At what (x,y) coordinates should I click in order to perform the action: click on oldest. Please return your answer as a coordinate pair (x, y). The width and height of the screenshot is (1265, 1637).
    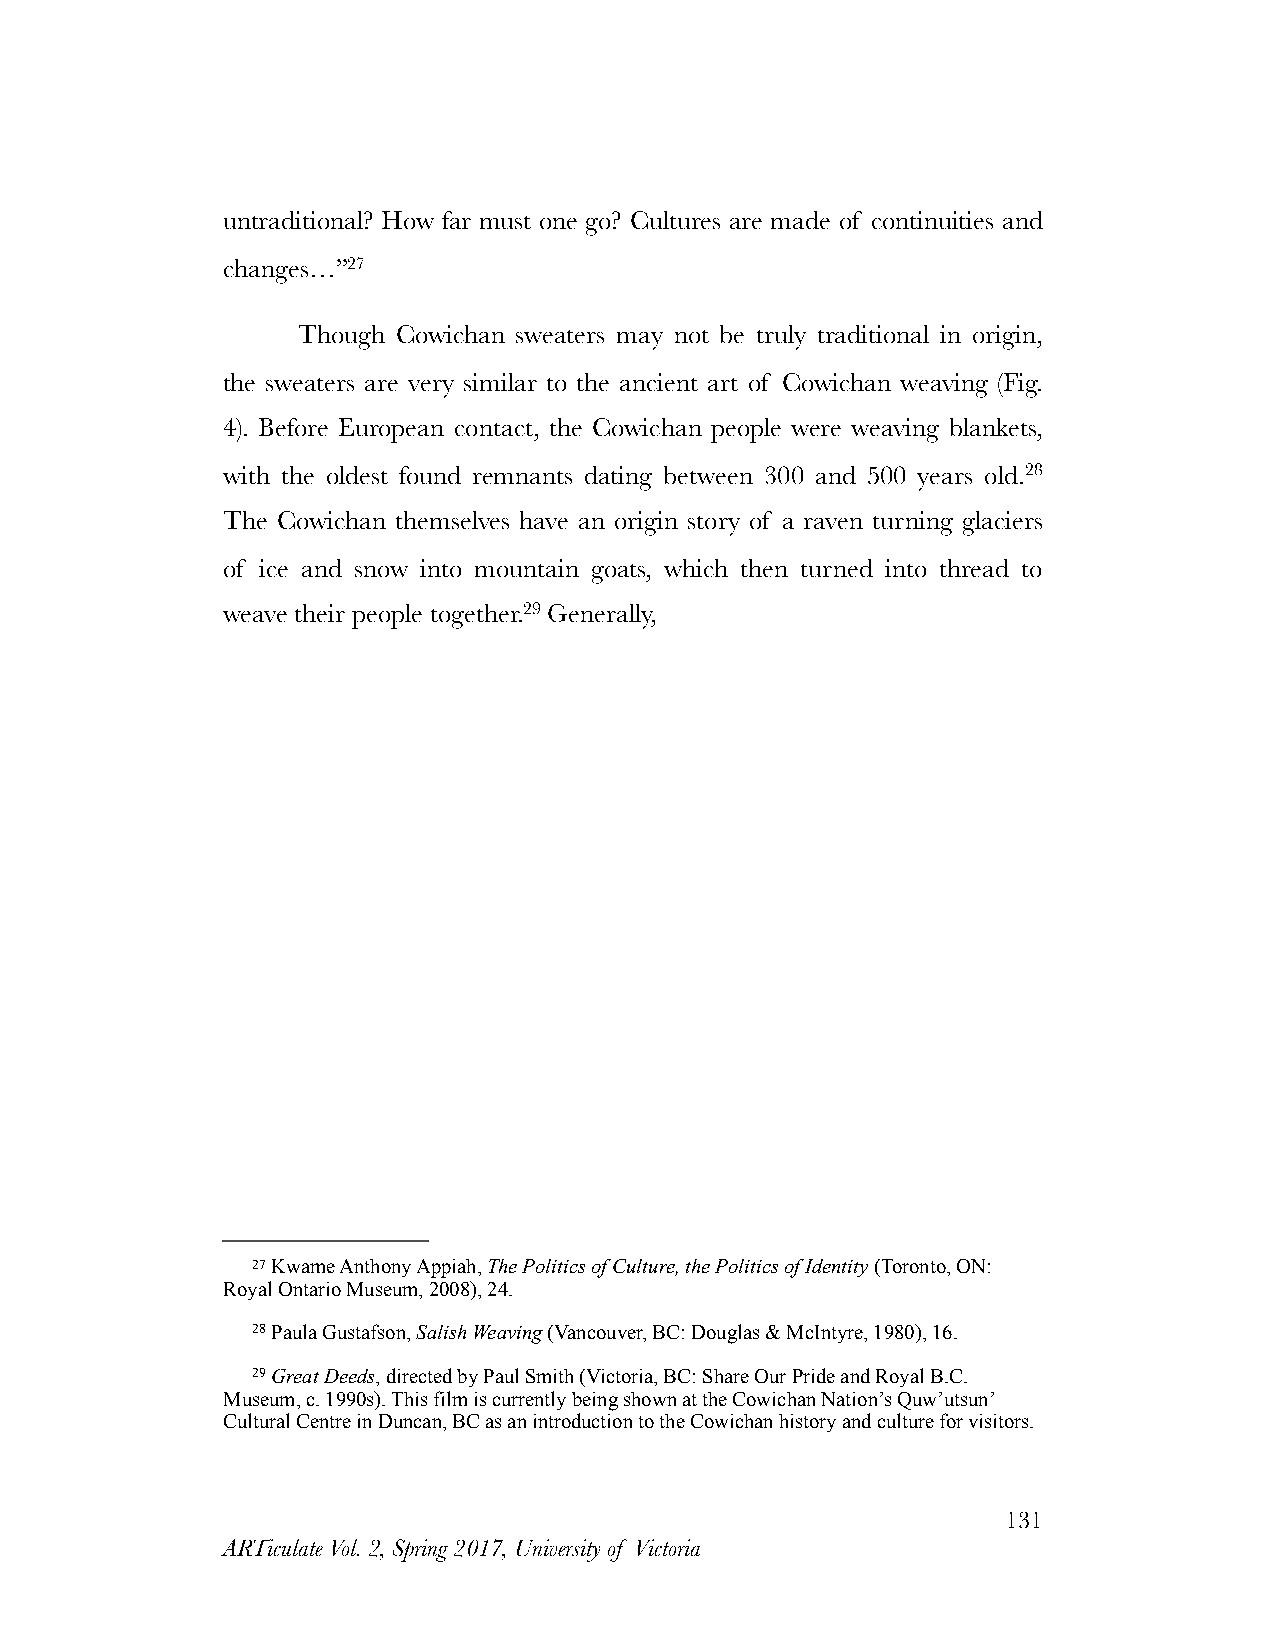
    Looking at the image, I should click on (357, 475).
